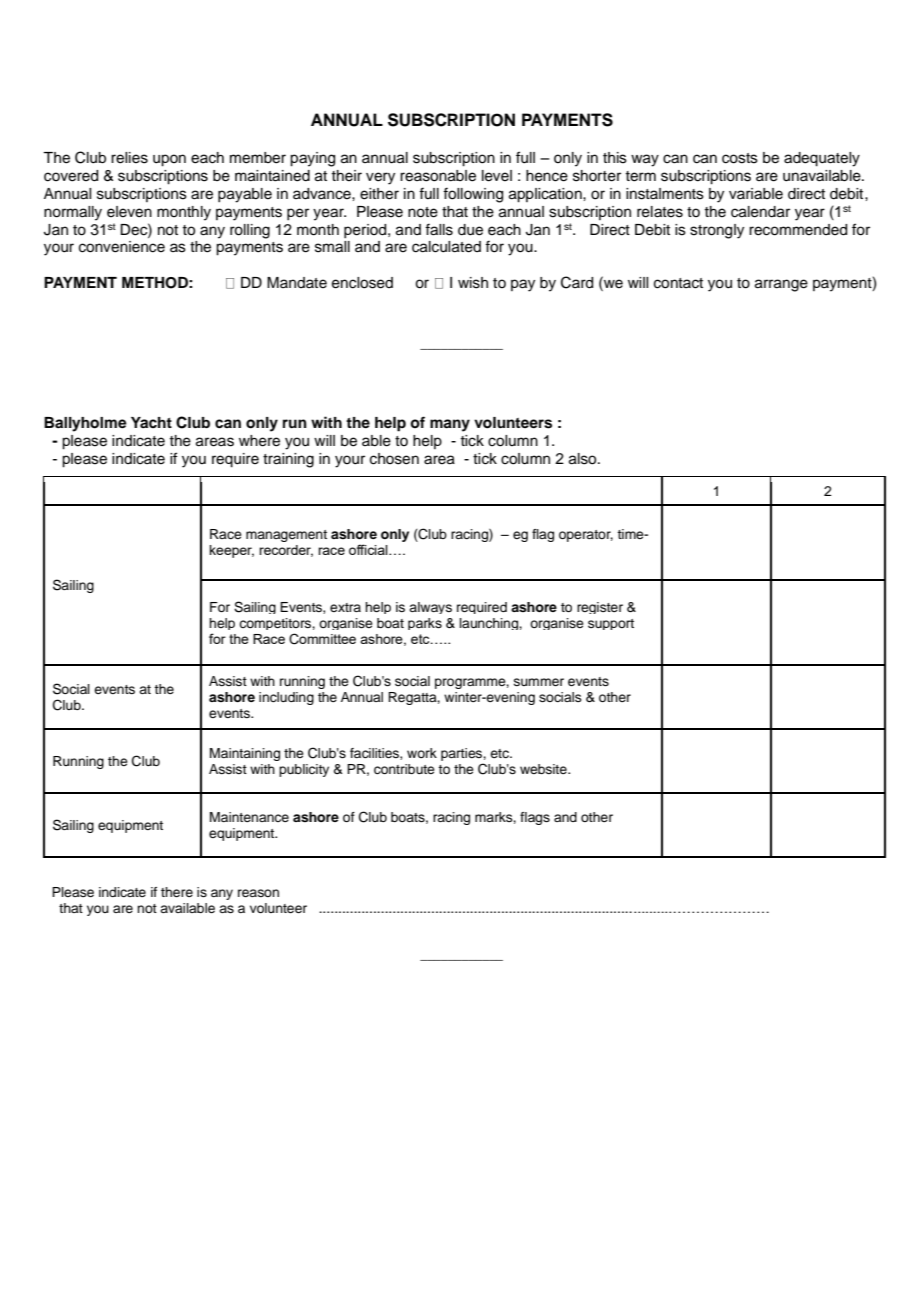 The height and width of the document is (1308, 924). What do you see at coordinates (611, 624) in the document?
I see `support` at bounding box center [611, 624].
